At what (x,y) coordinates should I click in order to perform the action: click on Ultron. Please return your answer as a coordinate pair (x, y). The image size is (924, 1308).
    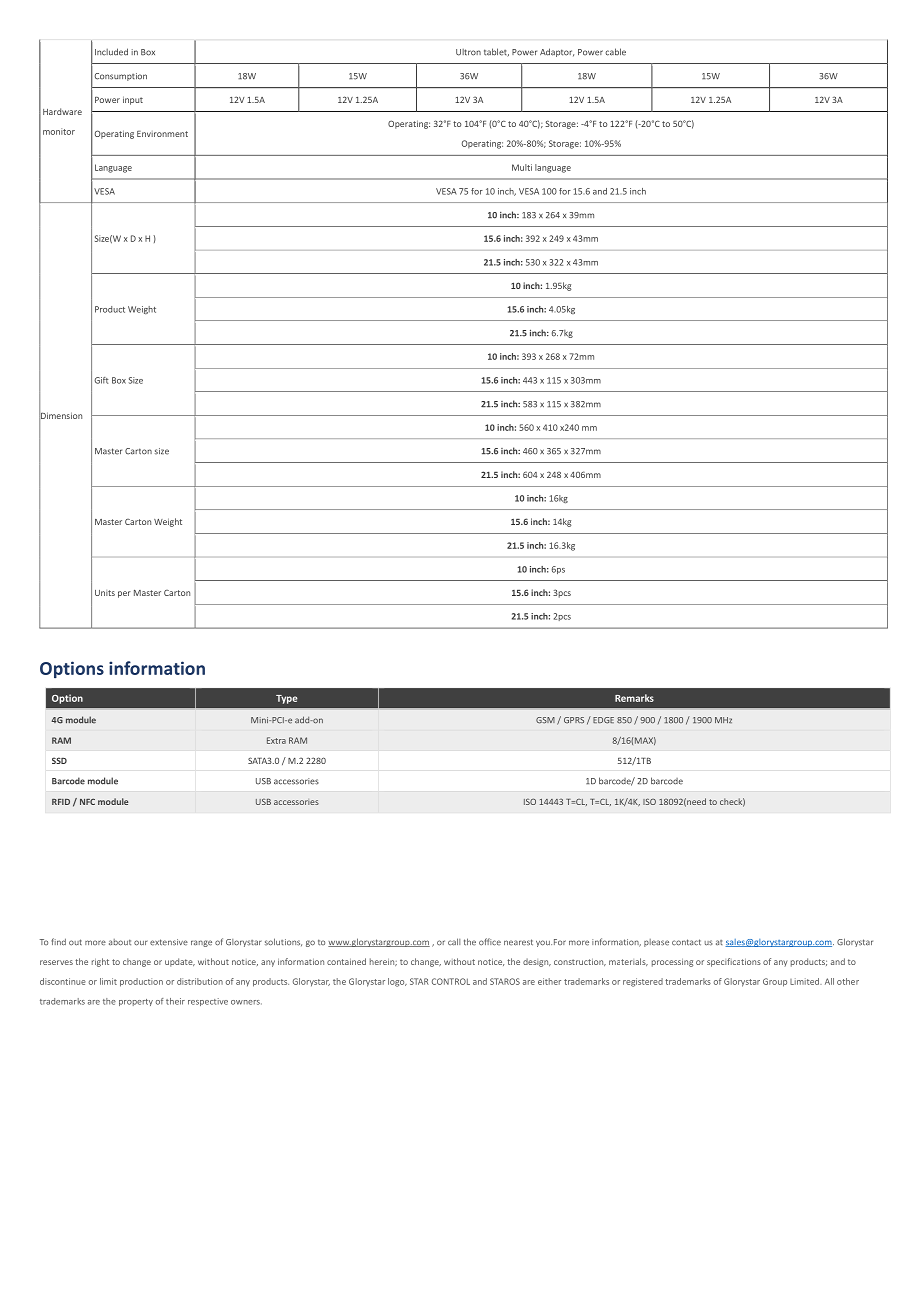
    Looking at the image, I should click on (468, 52).
